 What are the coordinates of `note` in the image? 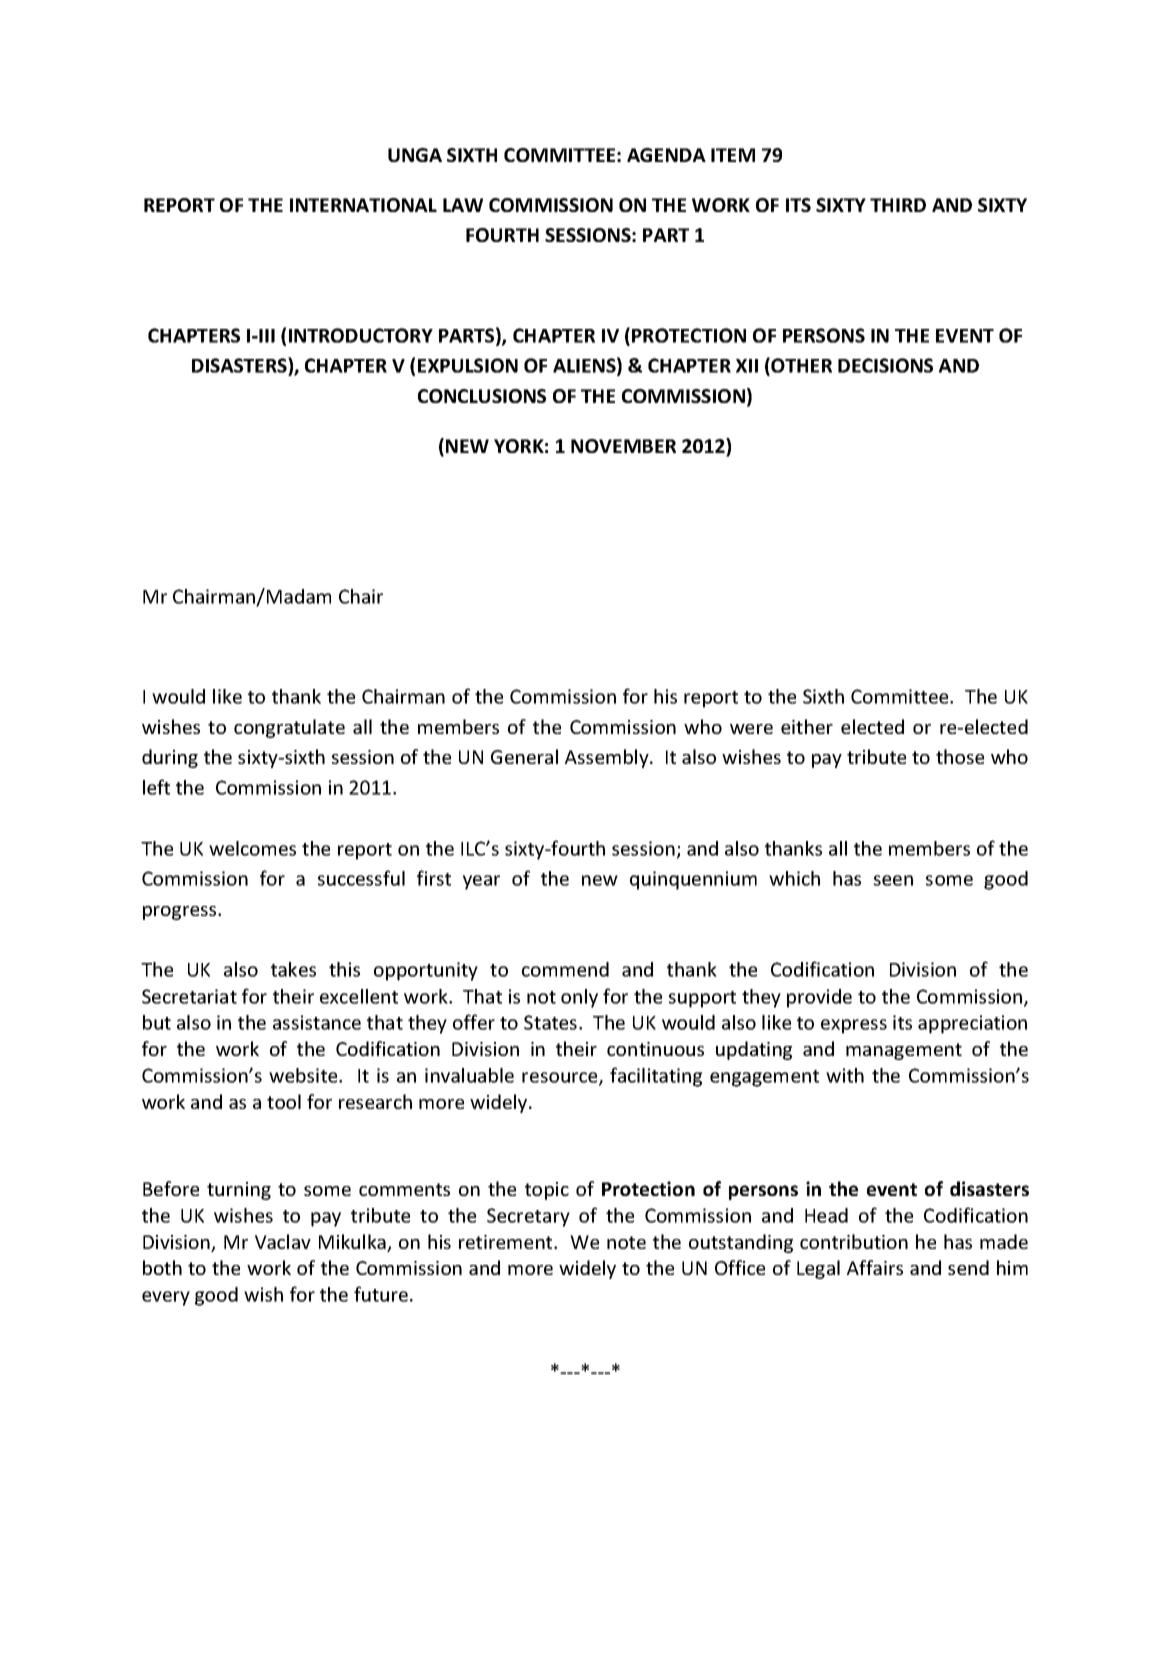 It's located at (626, 1242).
